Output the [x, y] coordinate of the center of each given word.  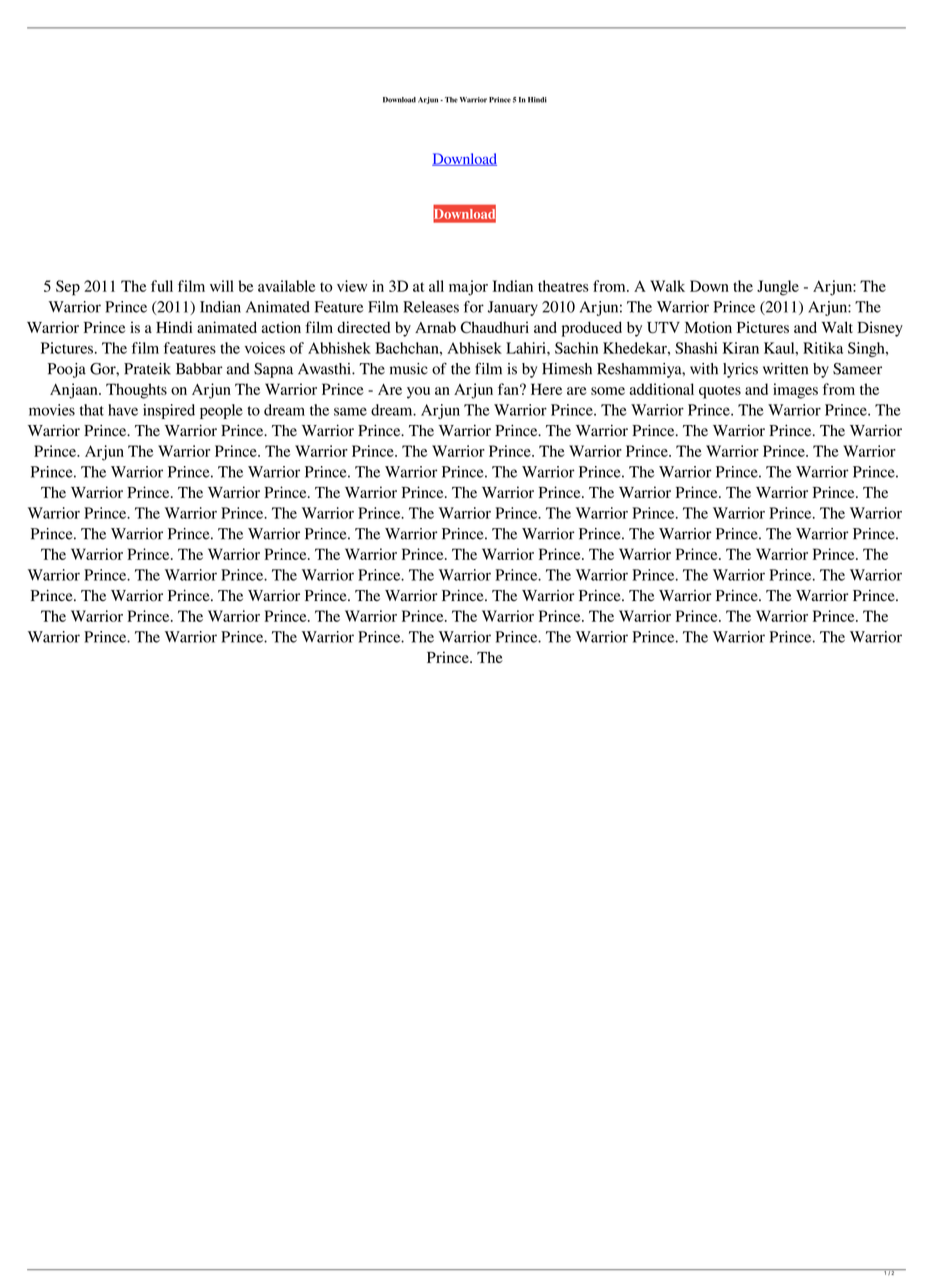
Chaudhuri [495, 327]
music [409, 369]
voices [265, 348]
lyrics [740, 370]
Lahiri [527, 348]
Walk [667, 286]
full [162, 286]
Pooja [67, 370]
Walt [837, 327]
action [281, 327]
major [468, 288]
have [123, 410]
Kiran [741, 348]
